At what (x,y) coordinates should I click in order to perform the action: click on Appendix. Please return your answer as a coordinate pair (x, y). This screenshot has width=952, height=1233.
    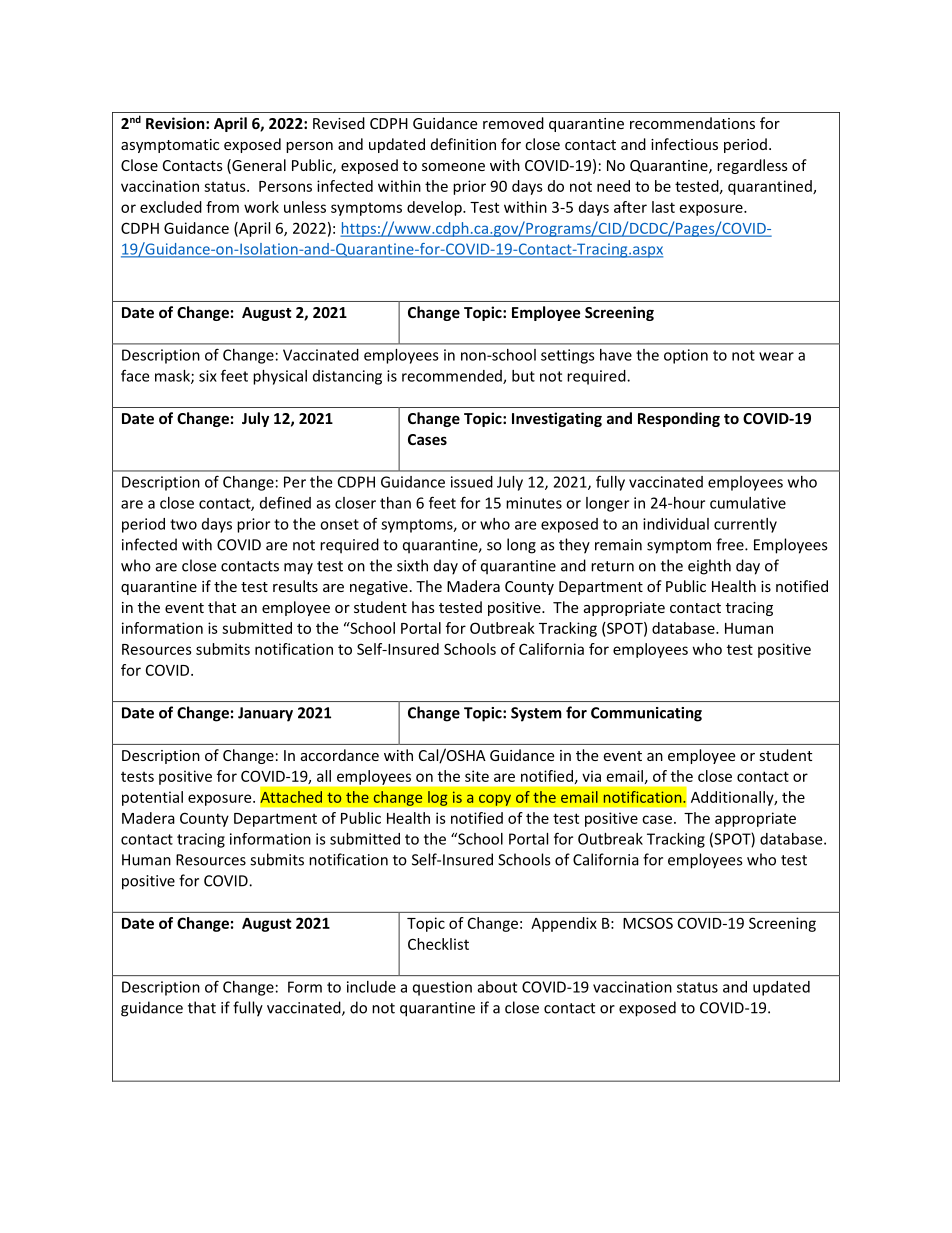
    Looking at the image, I should click on (564, 924).
